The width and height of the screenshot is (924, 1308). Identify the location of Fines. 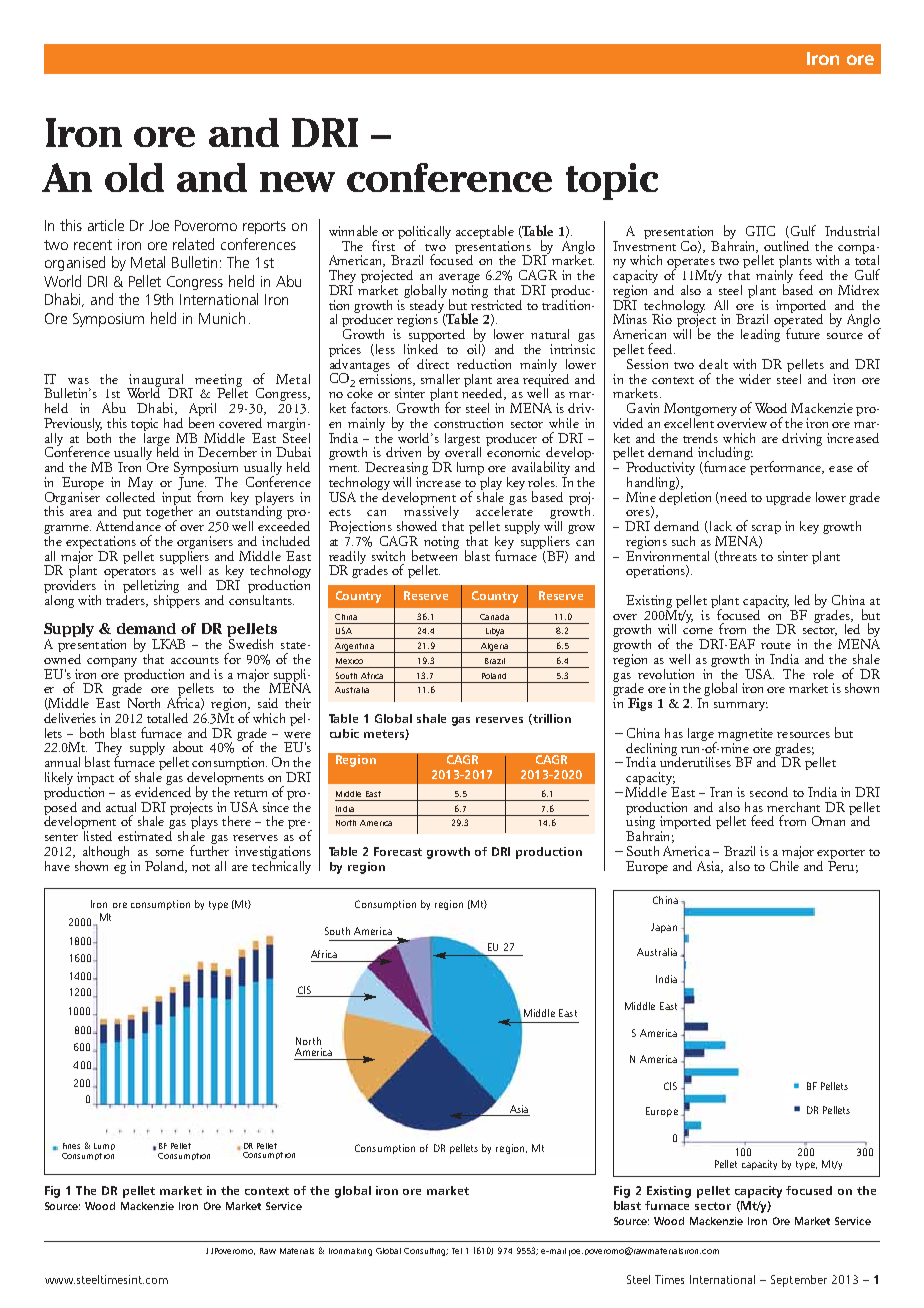
(71, 1146).
